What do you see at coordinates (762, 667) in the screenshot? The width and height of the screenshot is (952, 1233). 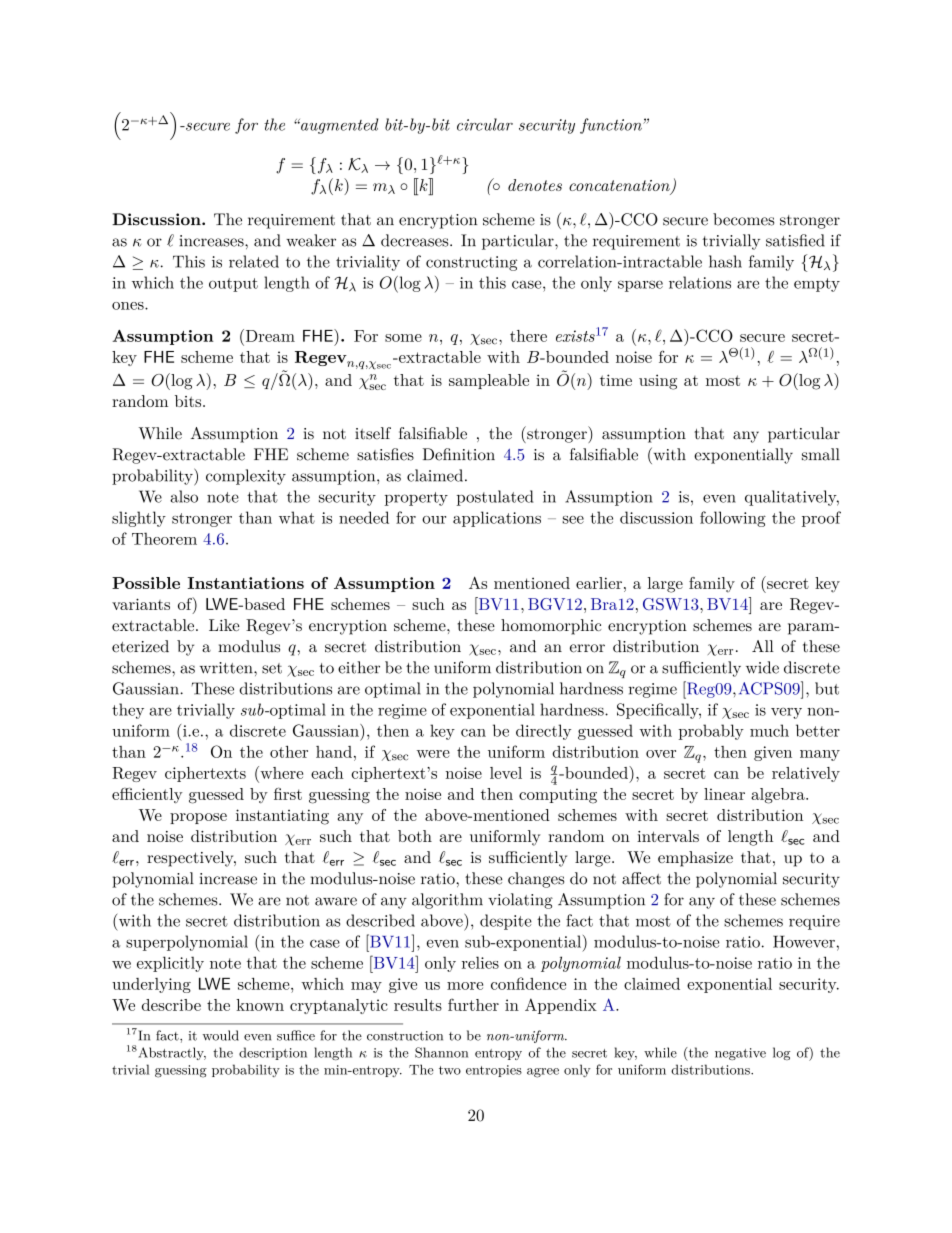 I see `wide` at bounding box center [762, 667].
